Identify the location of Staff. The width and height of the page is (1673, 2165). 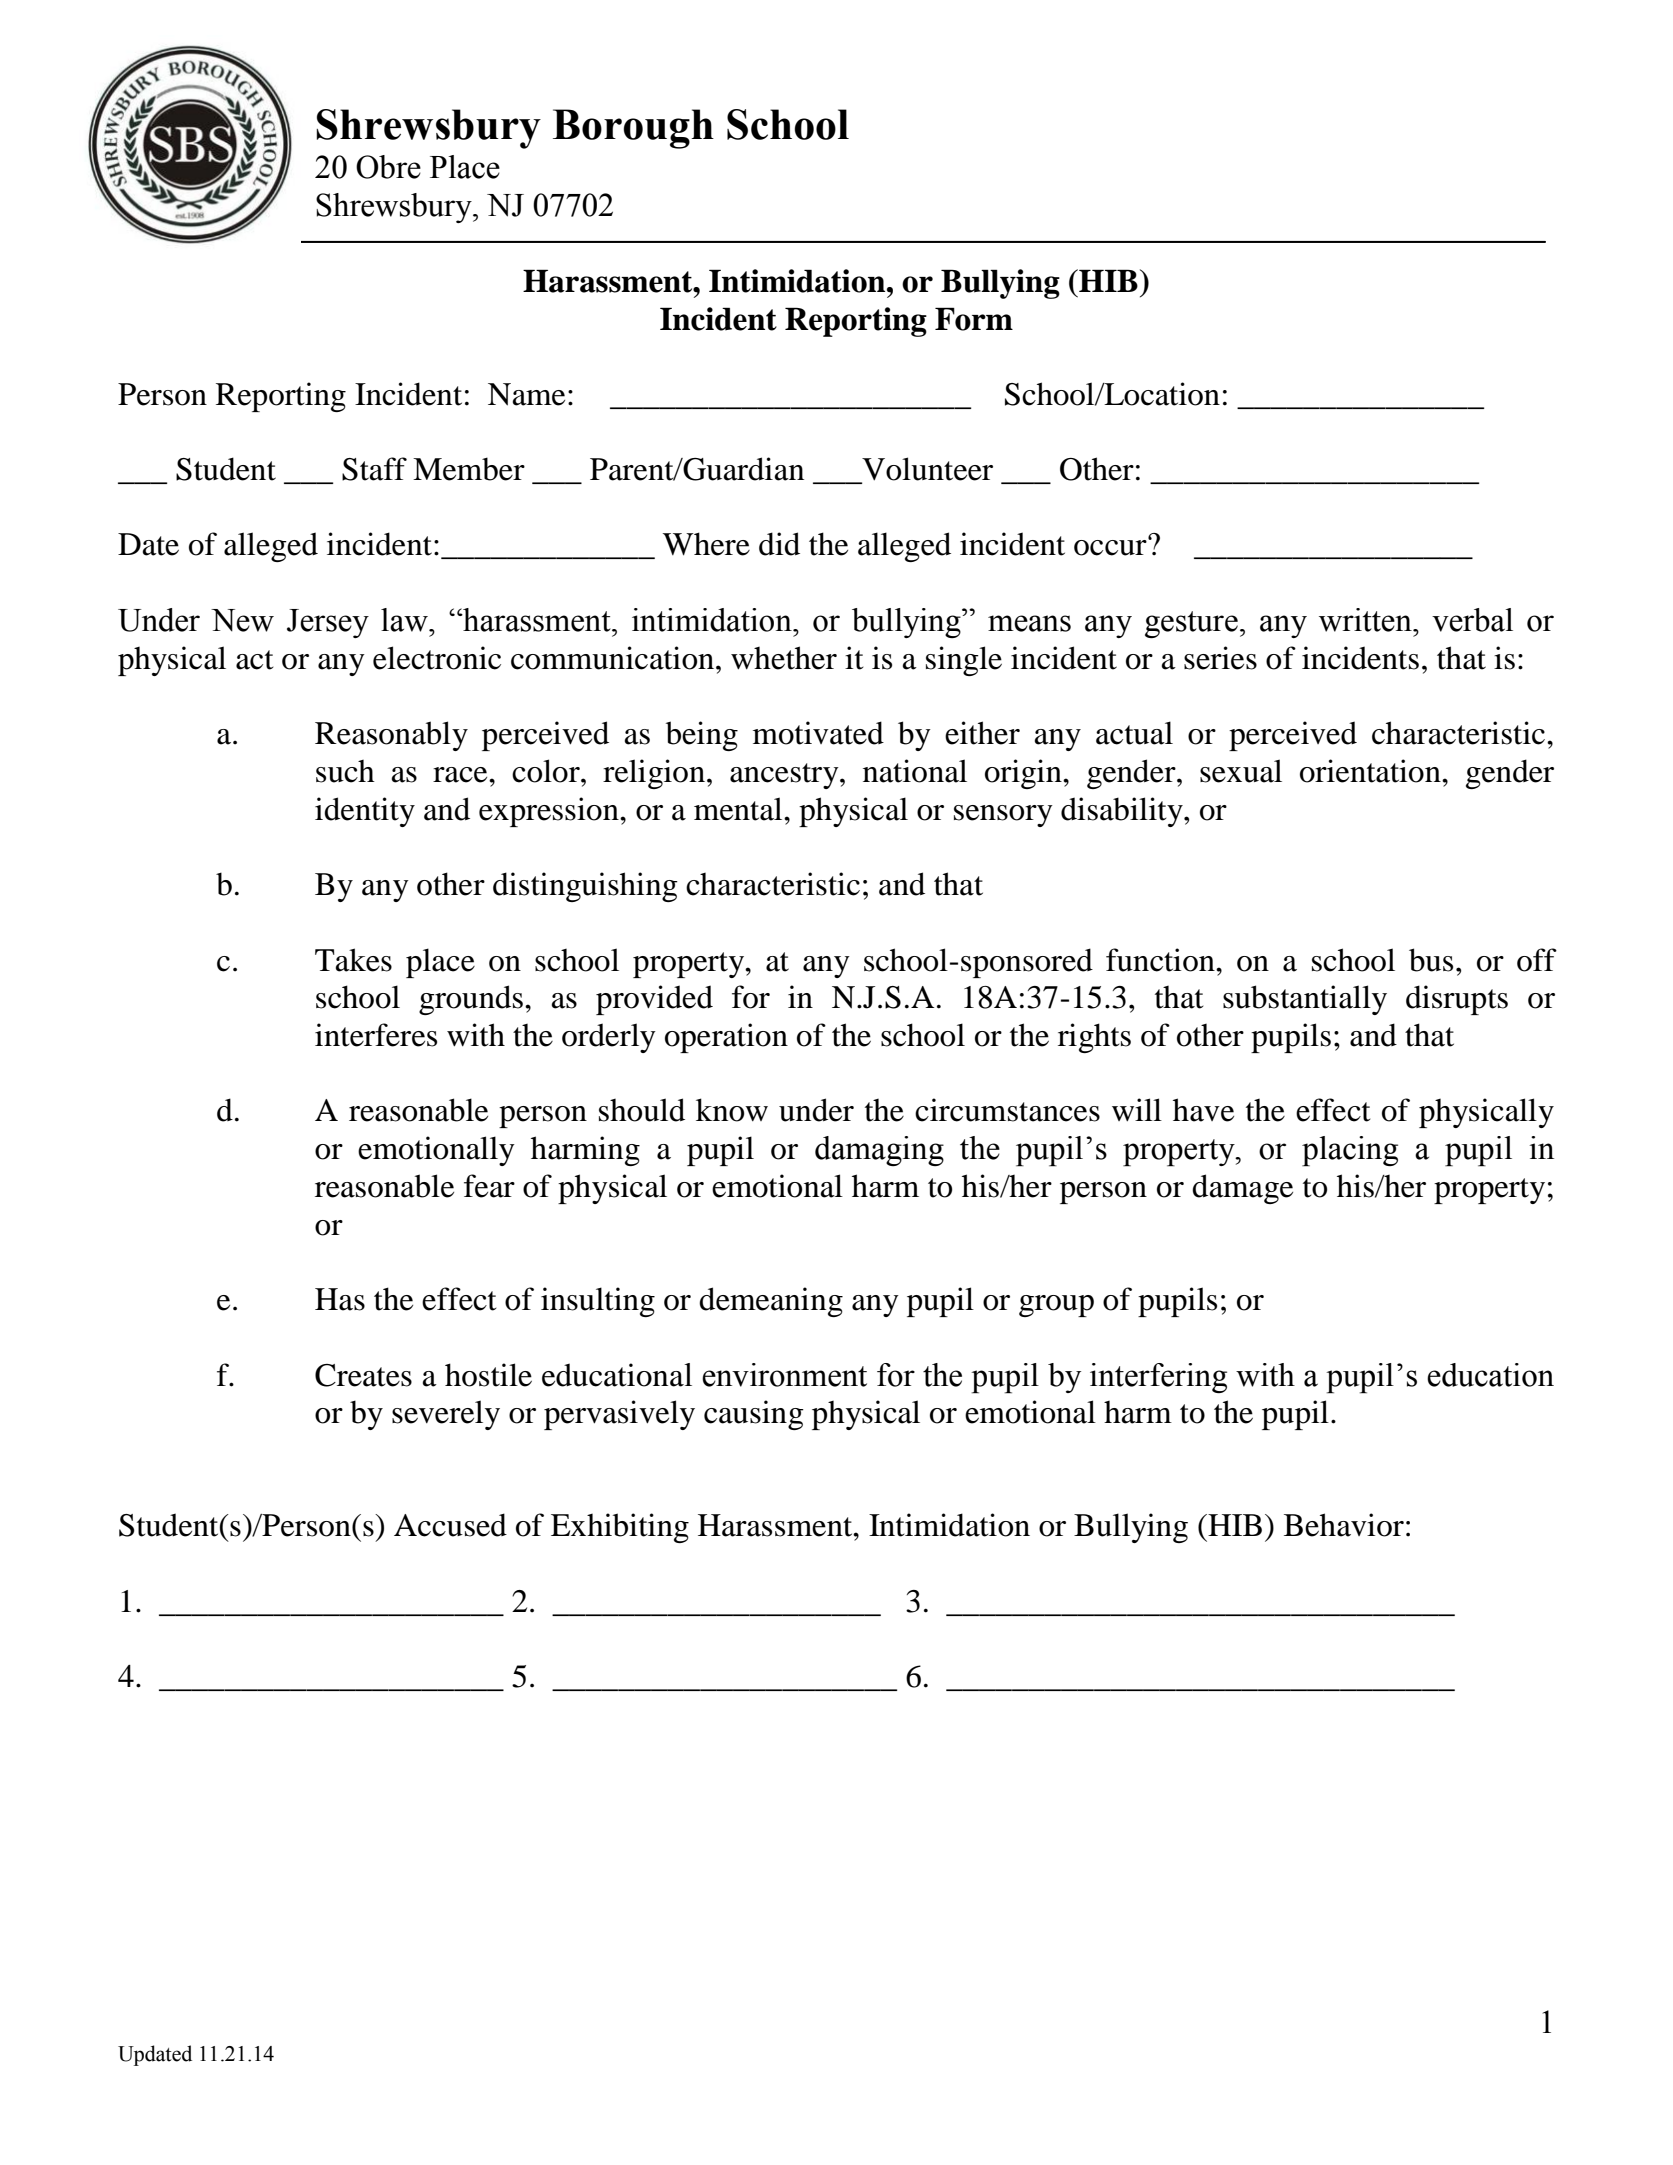
(374, 469).
